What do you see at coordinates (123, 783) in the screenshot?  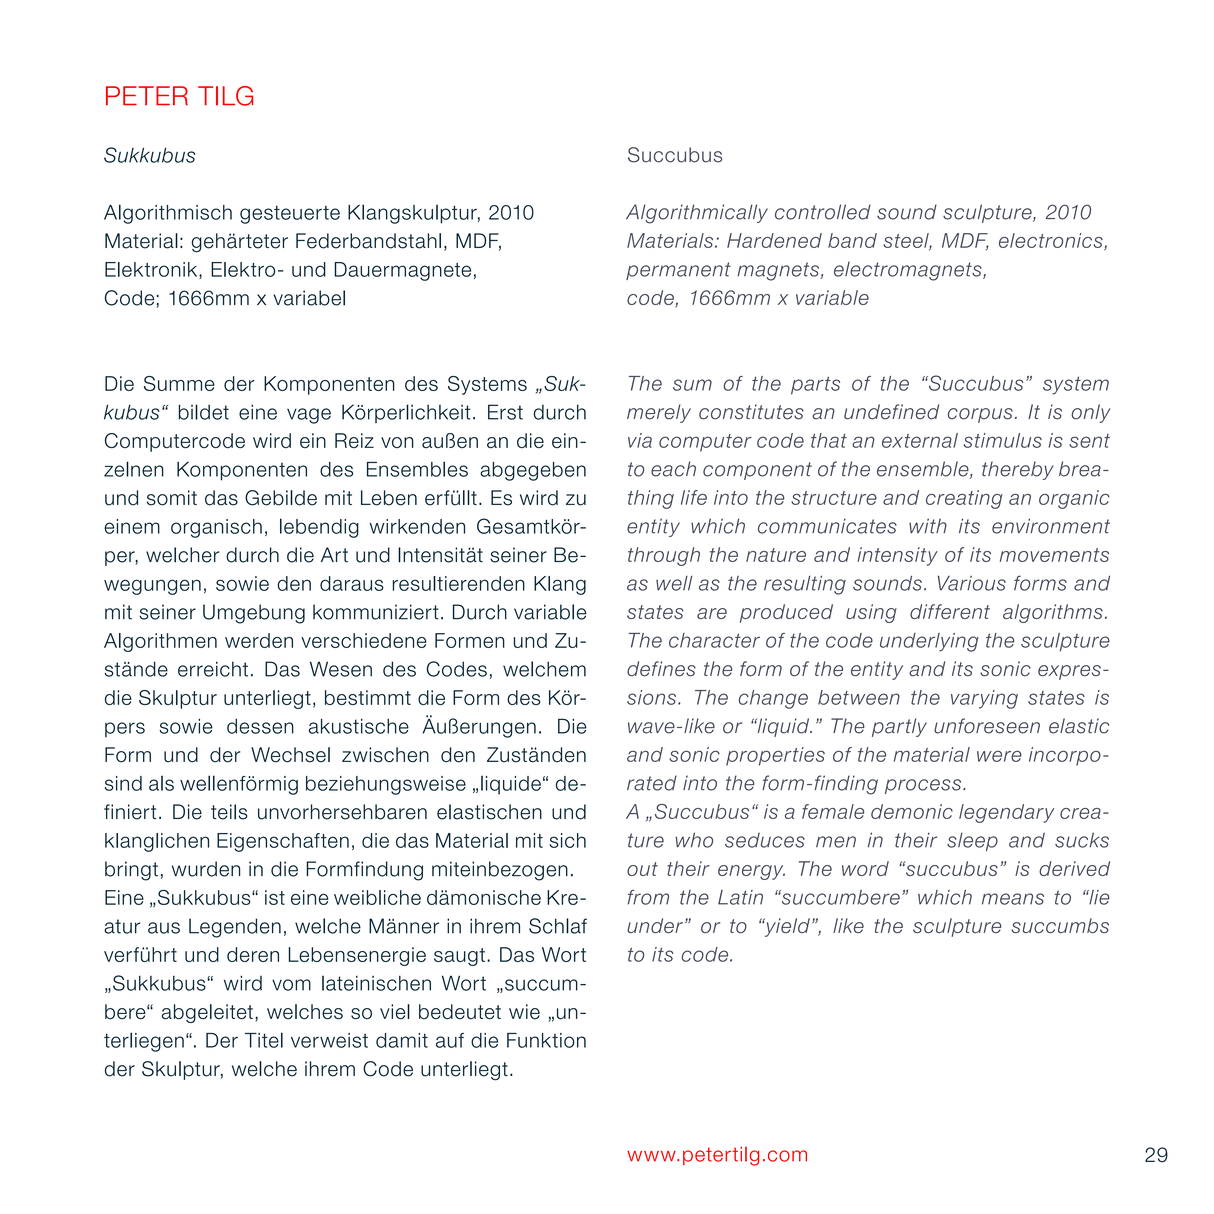 I see `sind` at bounding box center [123, 783].
